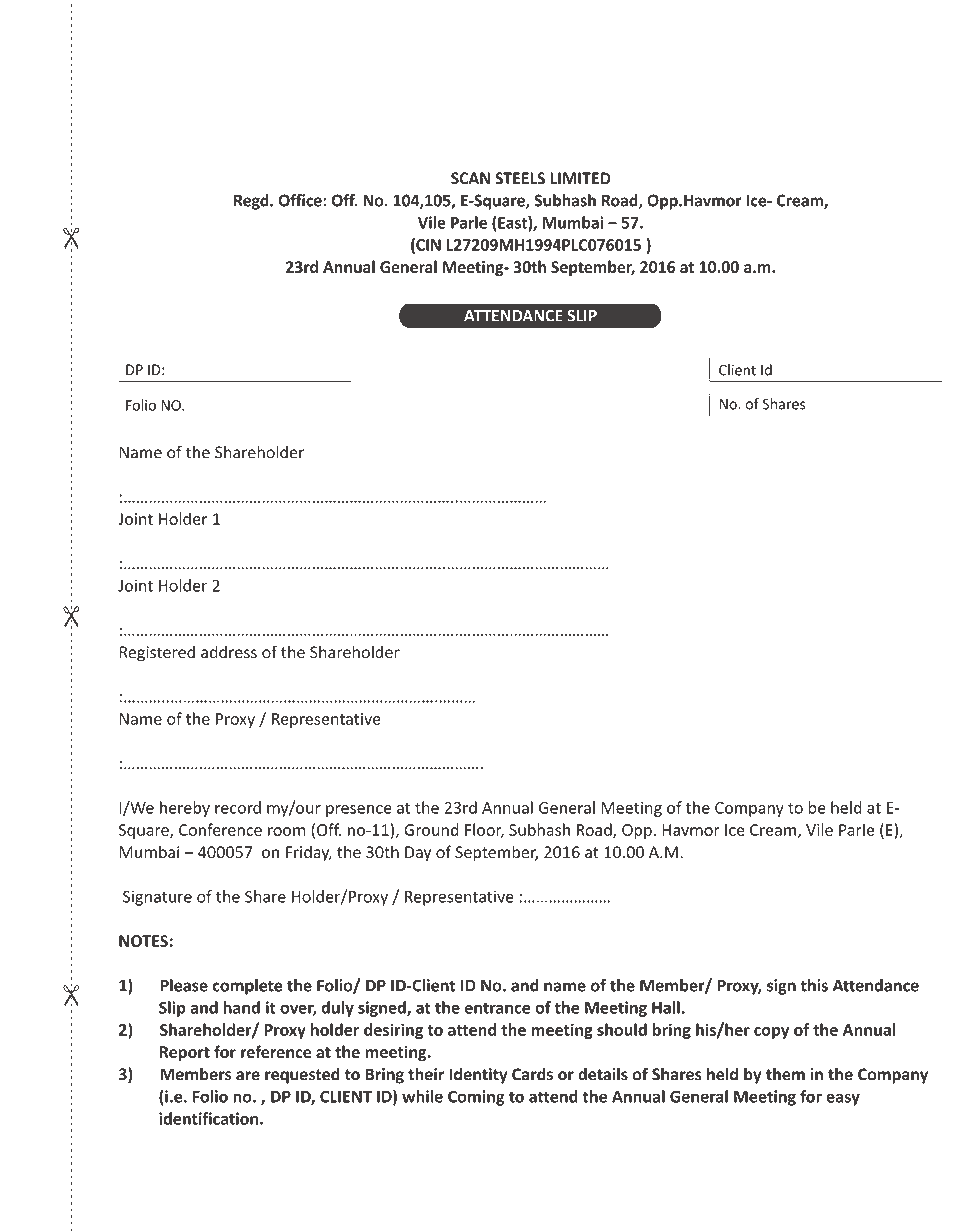  Describe the element at coordinates (470, 178) in the document. I see `SCAN` at that location.
